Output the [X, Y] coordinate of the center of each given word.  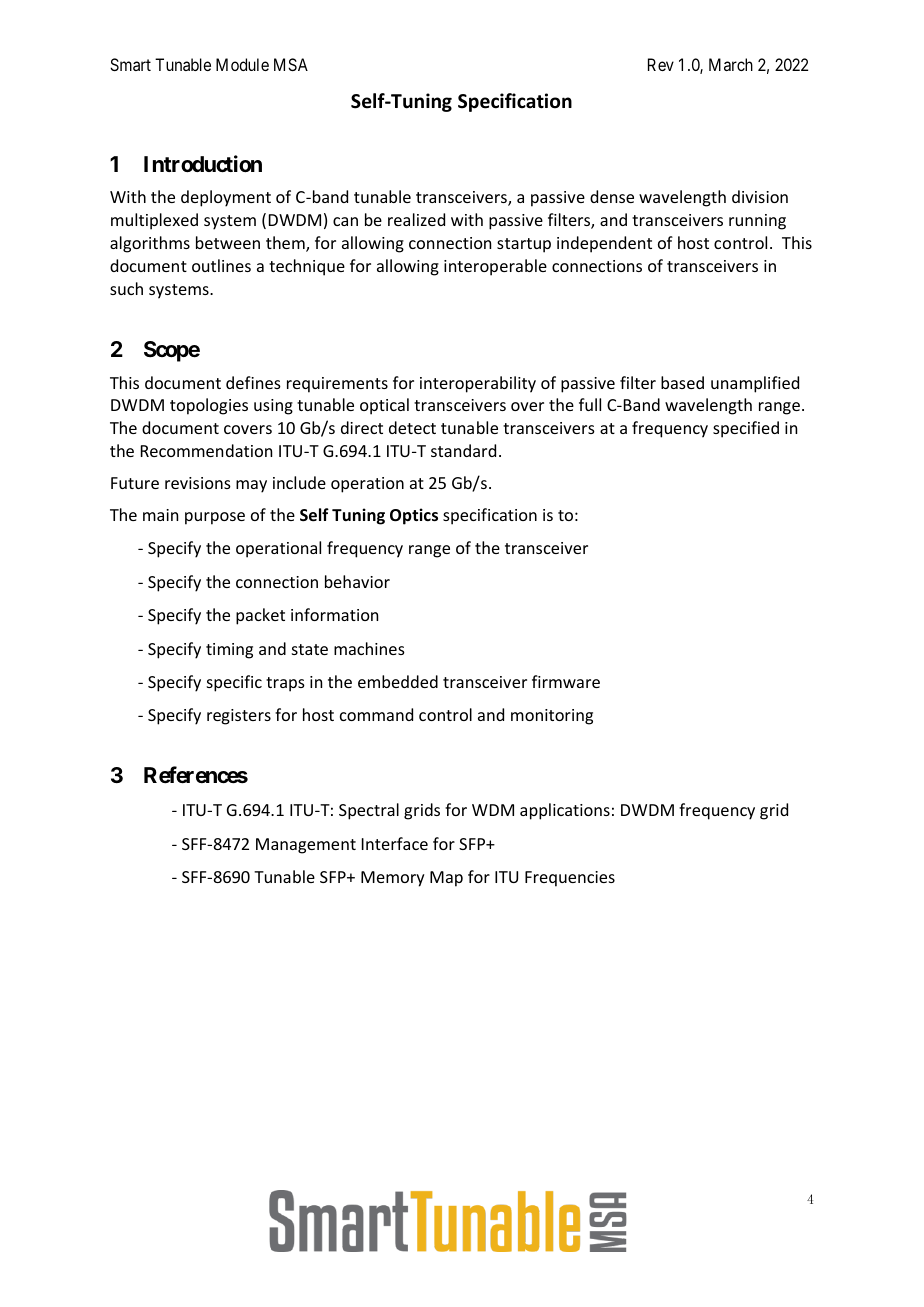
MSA [291, 64]
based [682, 382]
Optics [414, 516]
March [731, 64]
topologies [209, 406]
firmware [566, 681]
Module [242, 64]
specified [746, 429]
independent [604, 244]
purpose [215, 518]
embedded [398, 681]
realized [416, 219]
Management [306, 846]
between [228, 242]
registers [239, 717]
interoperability [478, 384]
